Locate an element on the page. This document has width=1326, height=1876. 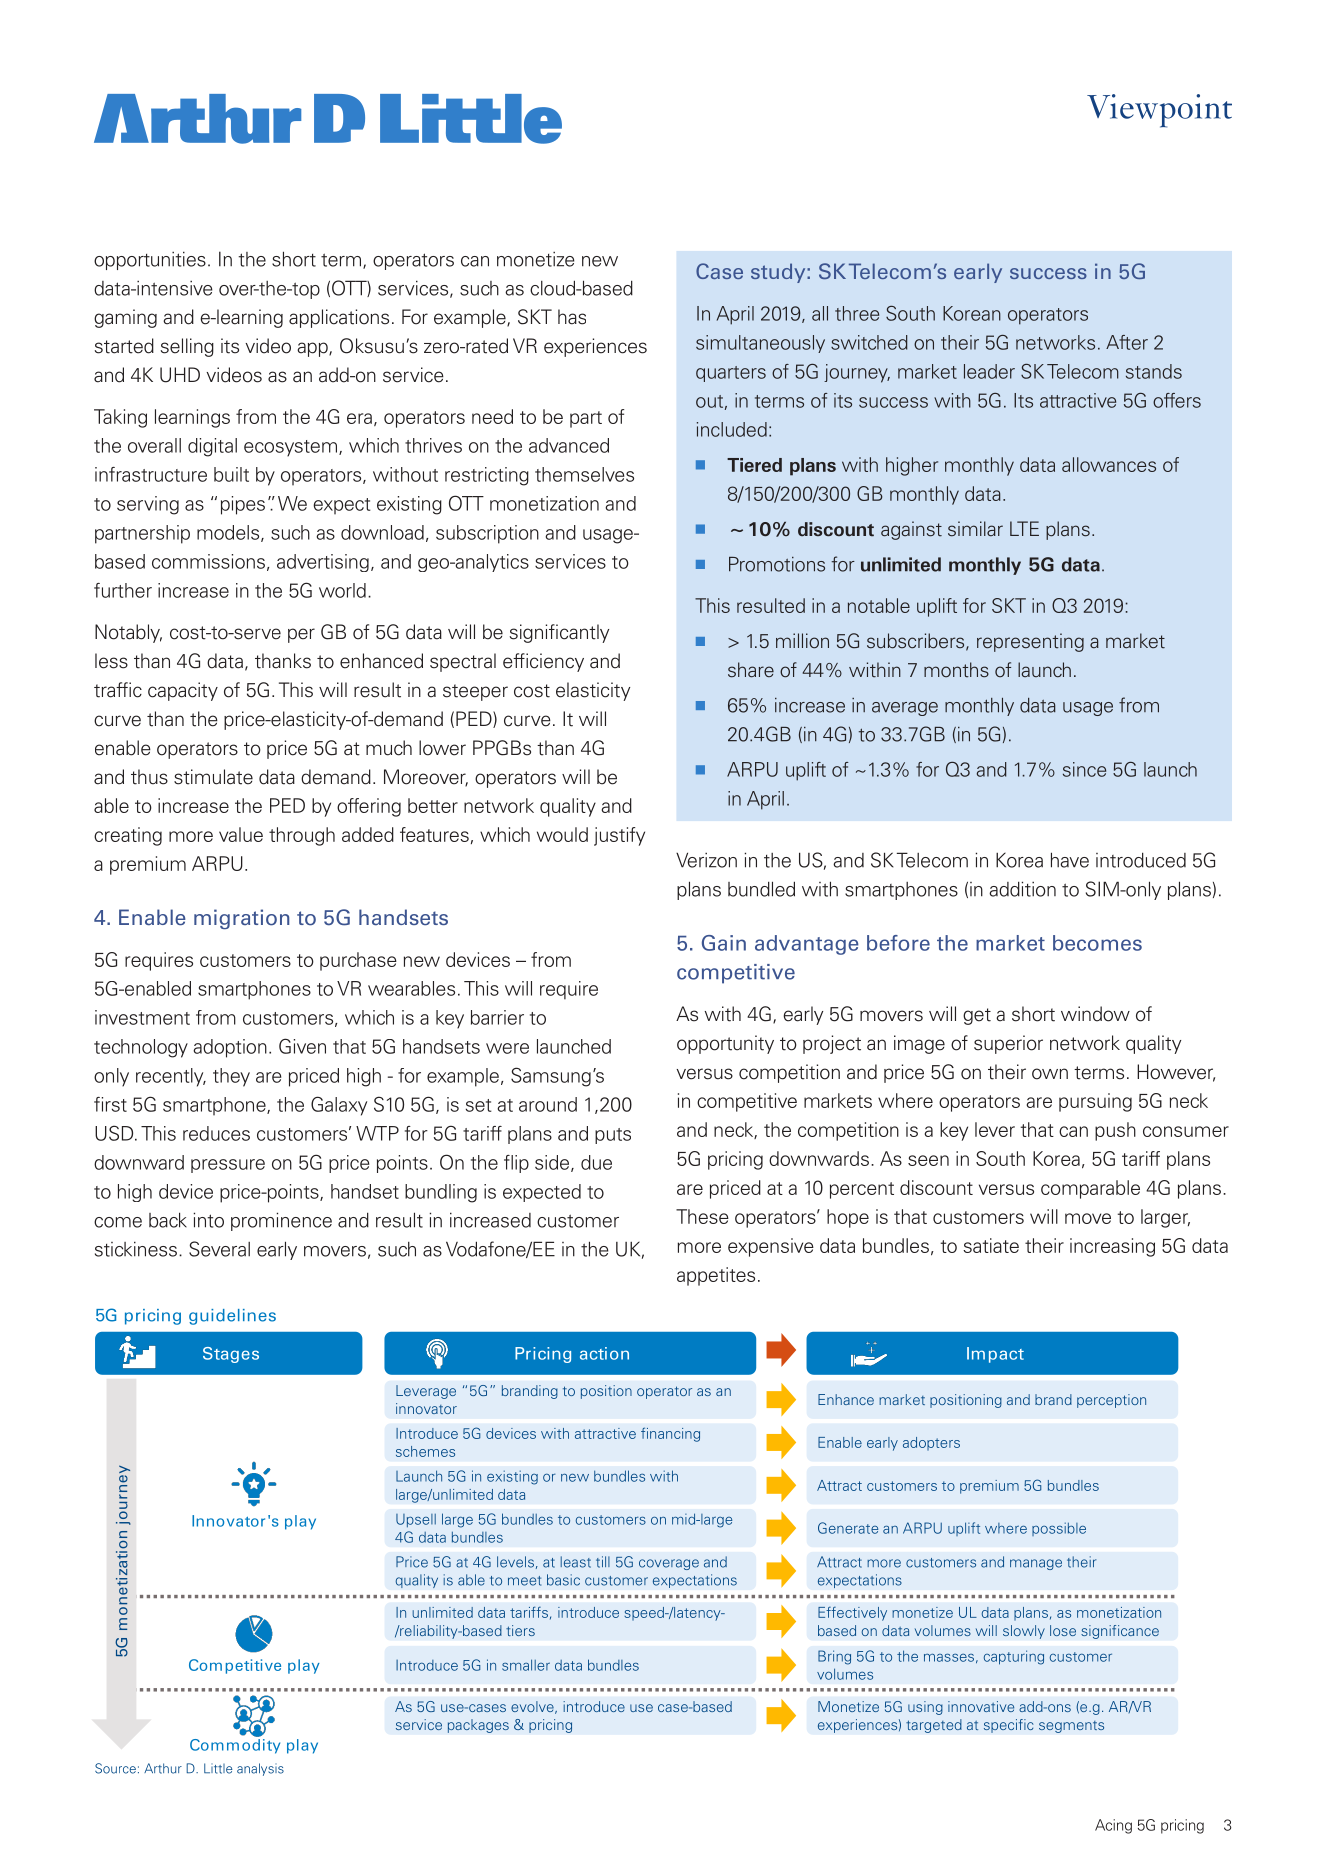
share is located at coordinates (751, 670).
